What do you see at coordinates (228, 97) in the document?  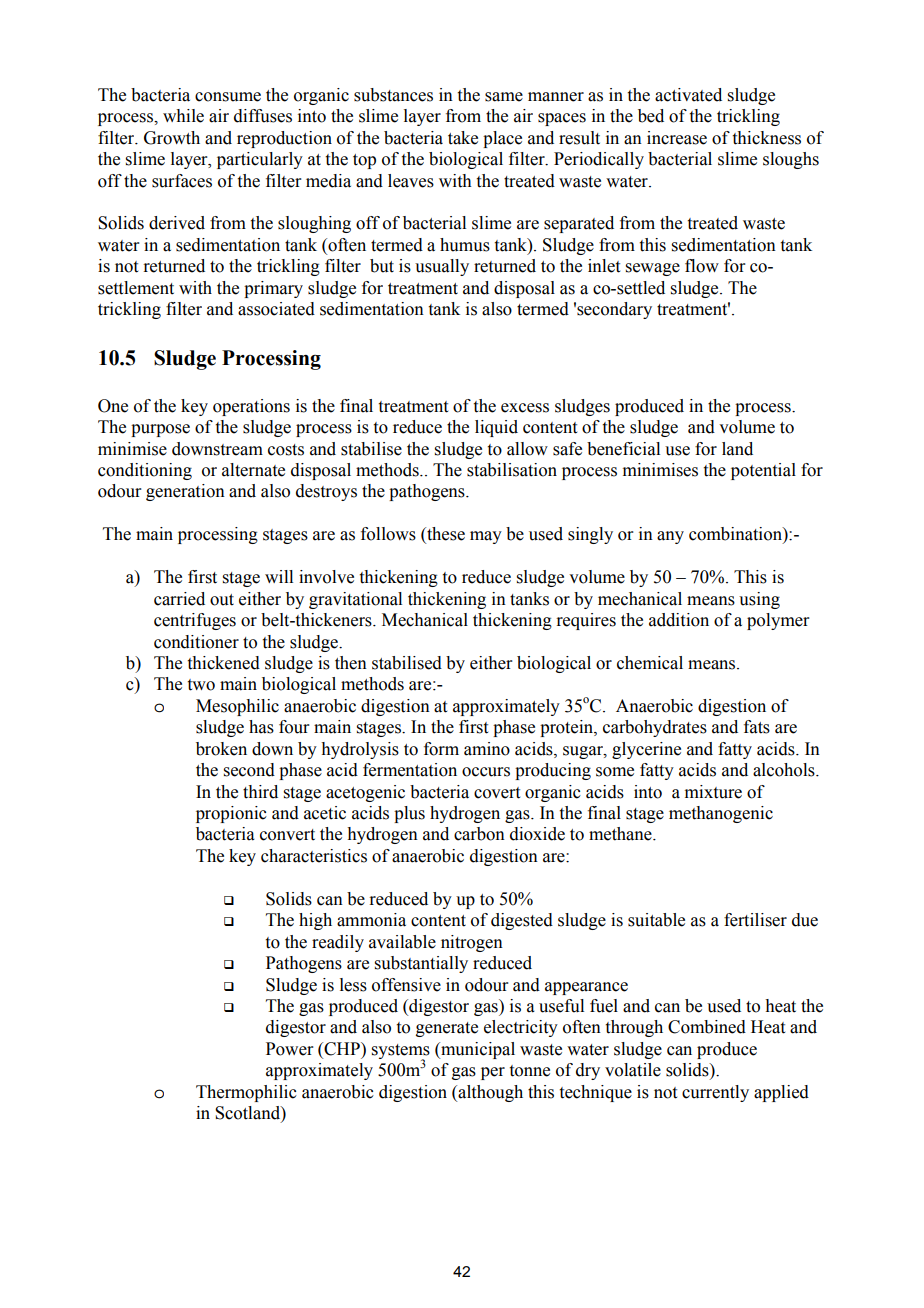 I see `consume` at bounding box center [228, 97].
